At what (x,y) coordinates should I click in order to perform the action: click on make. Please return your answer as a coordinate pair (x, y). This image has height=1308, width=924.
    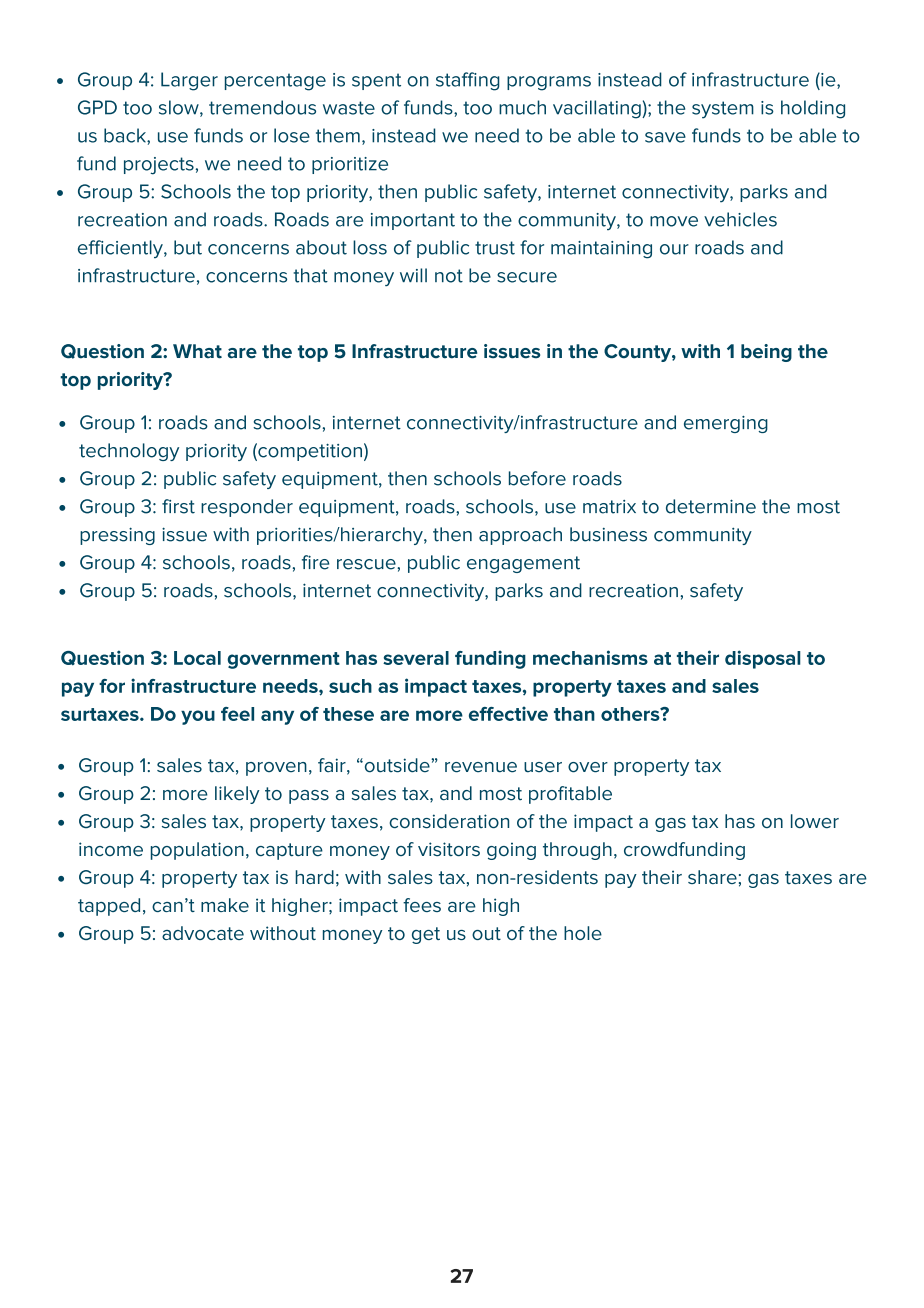
    Looking at the image, I should click on (225, 905).
